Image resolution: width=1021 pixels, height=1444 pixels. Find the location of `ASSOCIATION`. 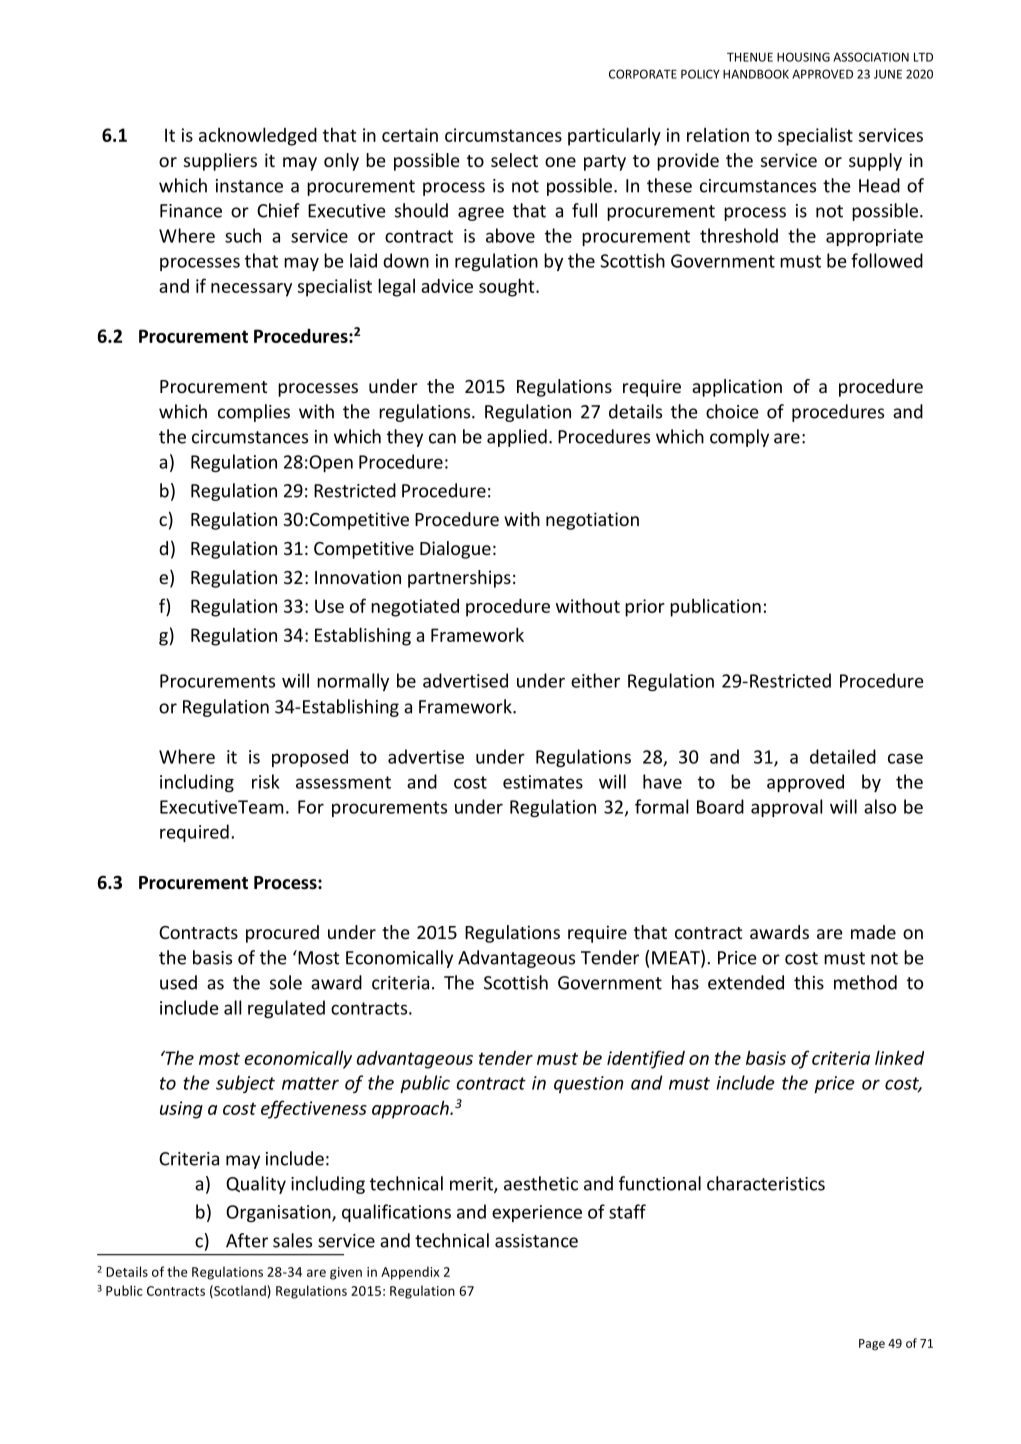

ASSOCIATION is located at coordinates (871, 57).
